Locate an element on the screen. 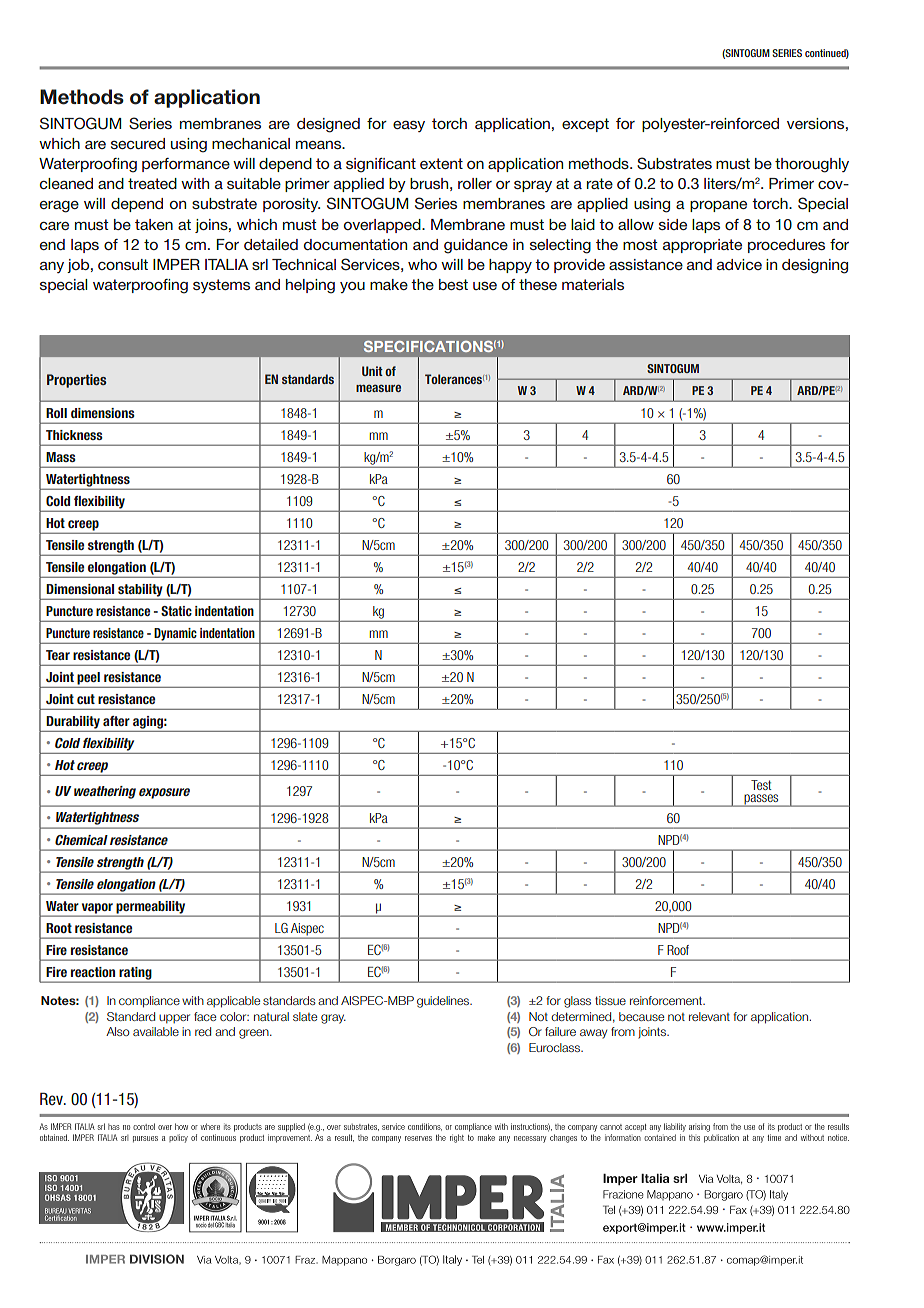  guidelines is located at coordinates (444, 1002).
